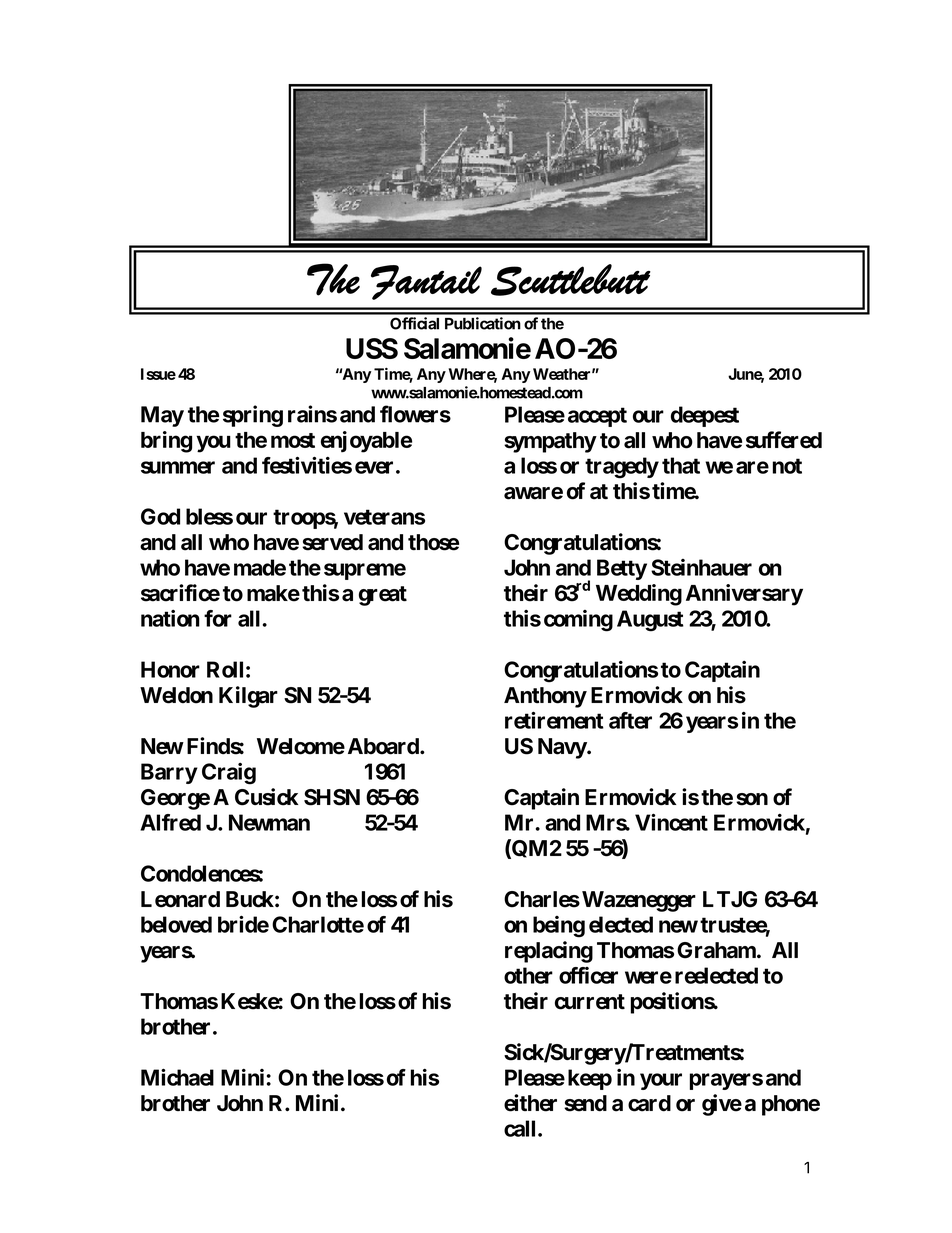 This screenshot has height=1233, width=952. What do you see at coordinates (483, 323) in the screenshot?
I see `Publication` at bounding box center [483, 323].
